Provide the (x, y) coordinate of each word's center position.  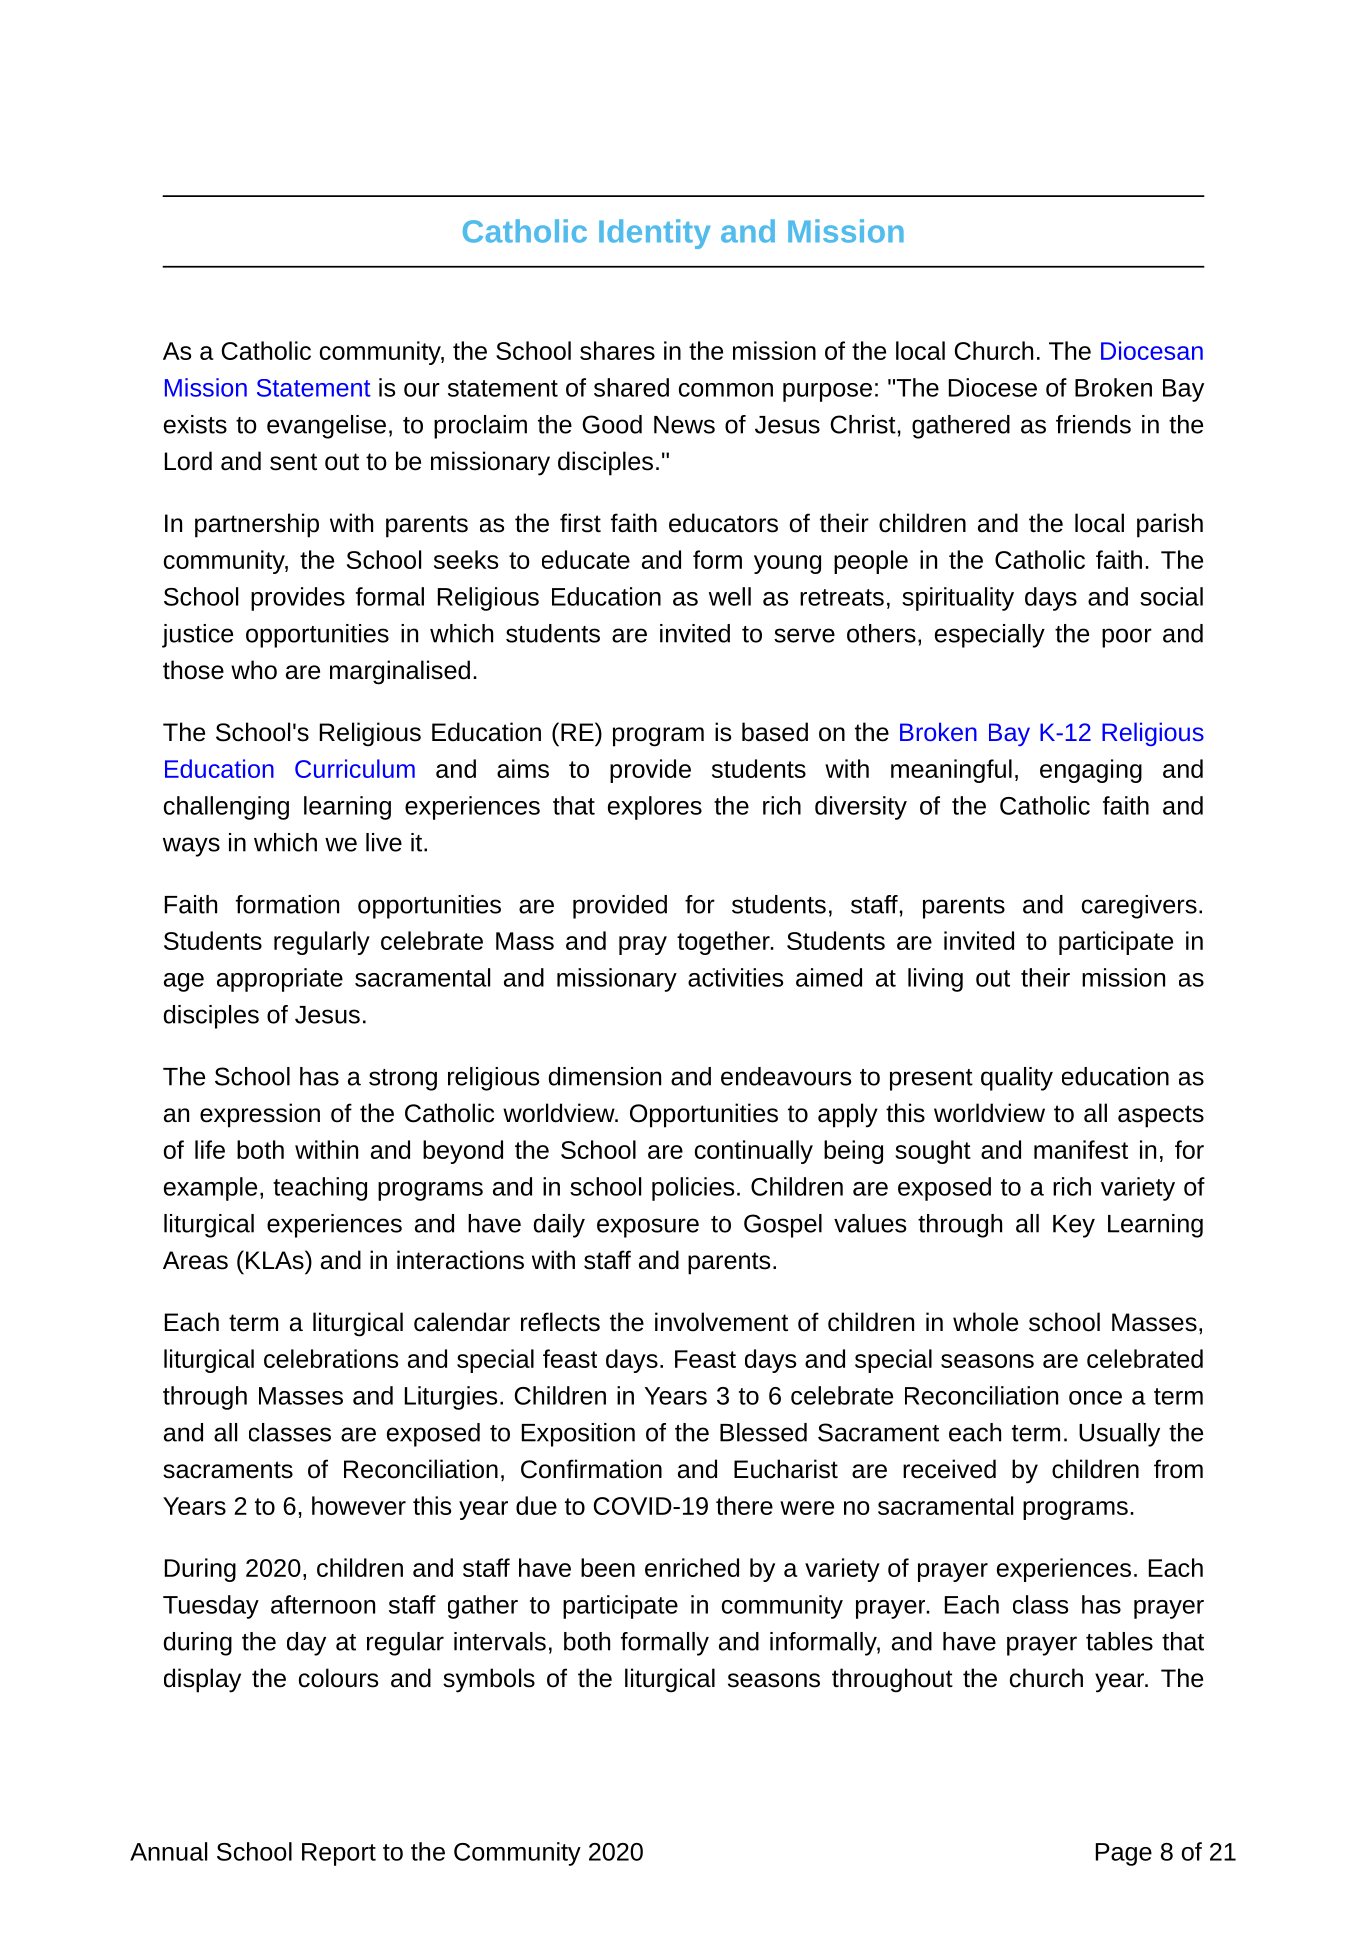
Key (1074, 1226)
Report (339, 1854)
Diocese (993, 387)
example (210, 1189)
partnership (257, 525)
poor (1127, 638)
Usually (1119, 1435)
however (359, 1505)
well (730, 596)
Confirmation (591, 1469)
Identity (655, 234)
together (724, 943)
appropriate (280, 980)
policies (693, 1189)
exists (195, 424)
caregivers (1139, 907)
